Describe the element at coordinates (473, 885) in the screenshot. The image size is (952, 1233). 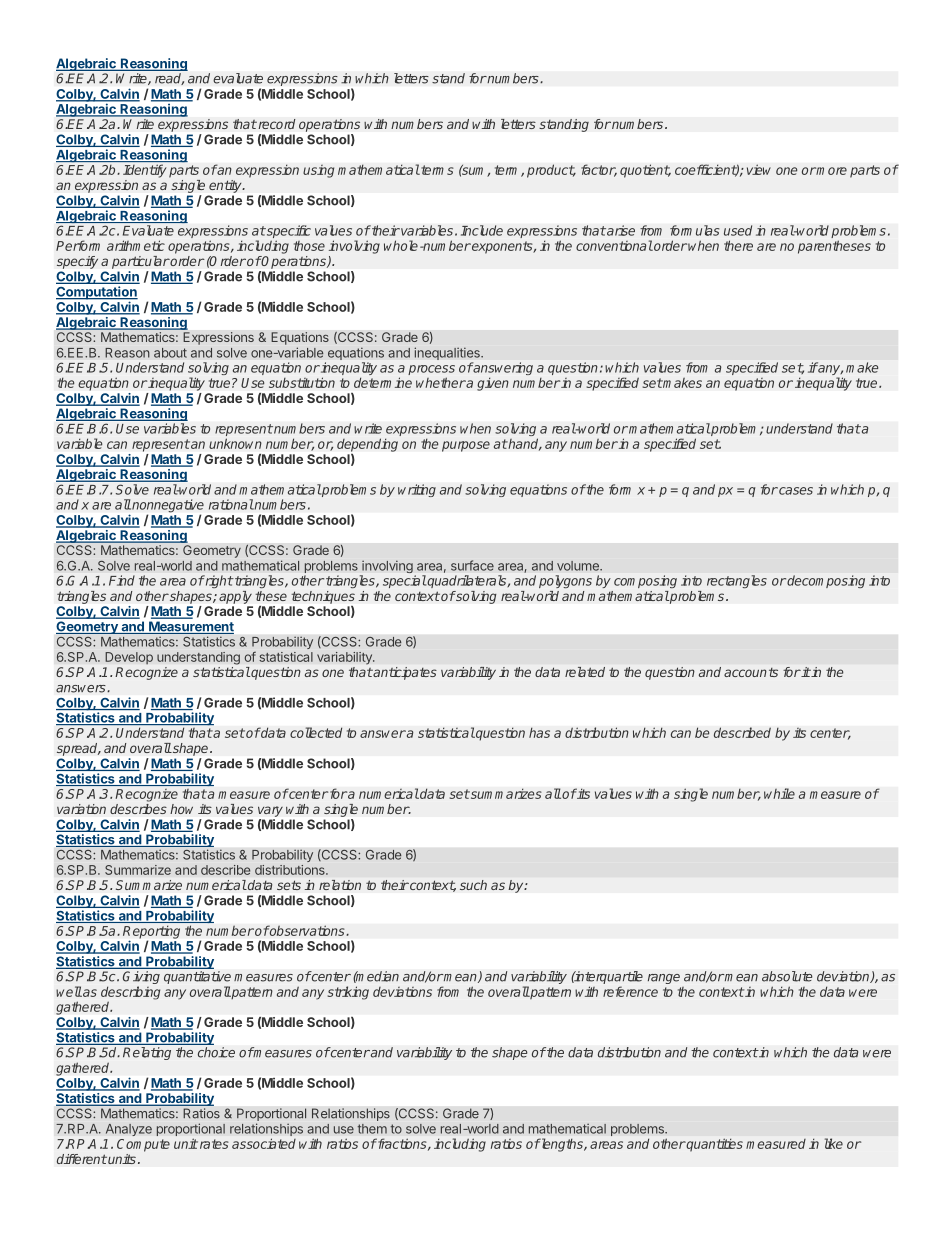
I see `such` at that location.
